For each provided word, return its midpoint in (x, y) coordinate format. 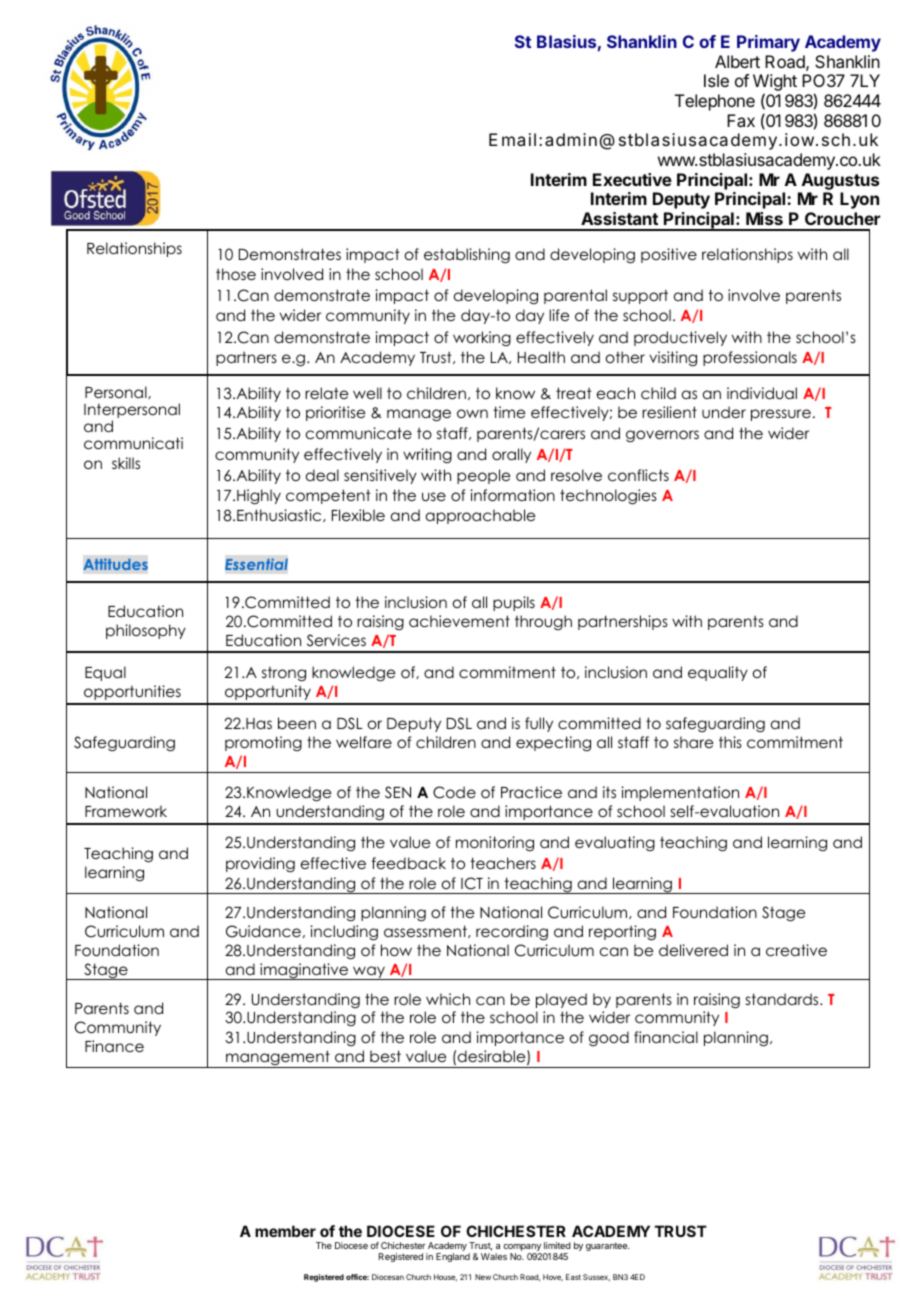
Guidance (263, 931)
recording (512, 933)
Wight (775, 84)
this (730, 742)
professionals (750, 358)
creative (796, 950)
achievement (459, 621)
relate (326, 393)
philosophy (146, 631)
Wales (494, 1256)
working (482, 338)
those (236, 274)
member (285, 1231)
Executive (632, 179)
